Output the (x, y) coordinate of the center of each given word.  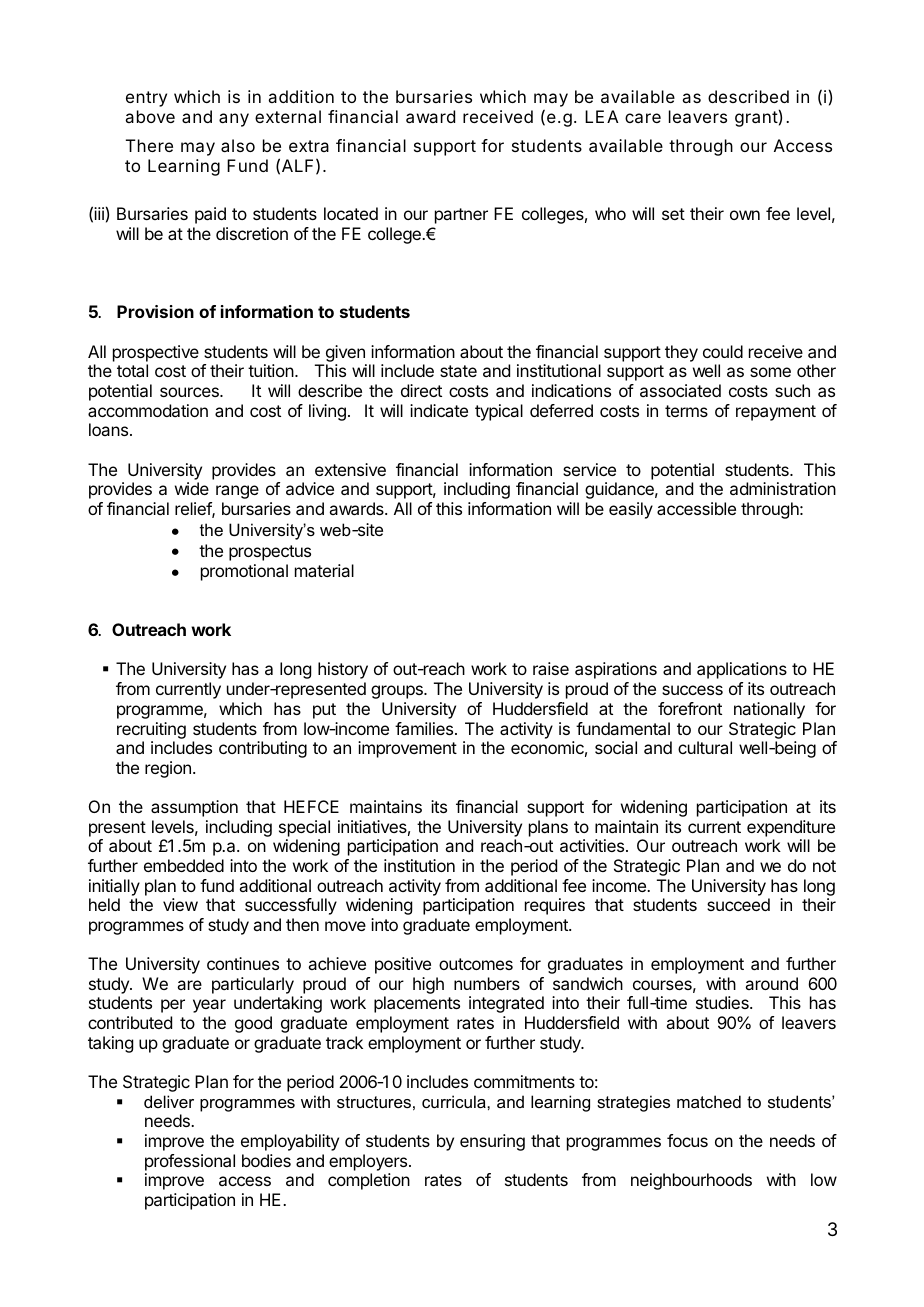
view (180, 904)
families (425, 728)
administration (783, 488)
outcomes (476, 964)
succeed (738, 904)
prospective (156, 353)
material (324, 570)
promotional (244, 572)
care (643, 118)
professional (190, 1162)
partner (461, 216)
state (458, 371)
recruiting (151, 730)
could (723, 351)
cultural (705, 747)
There (149, 145)
